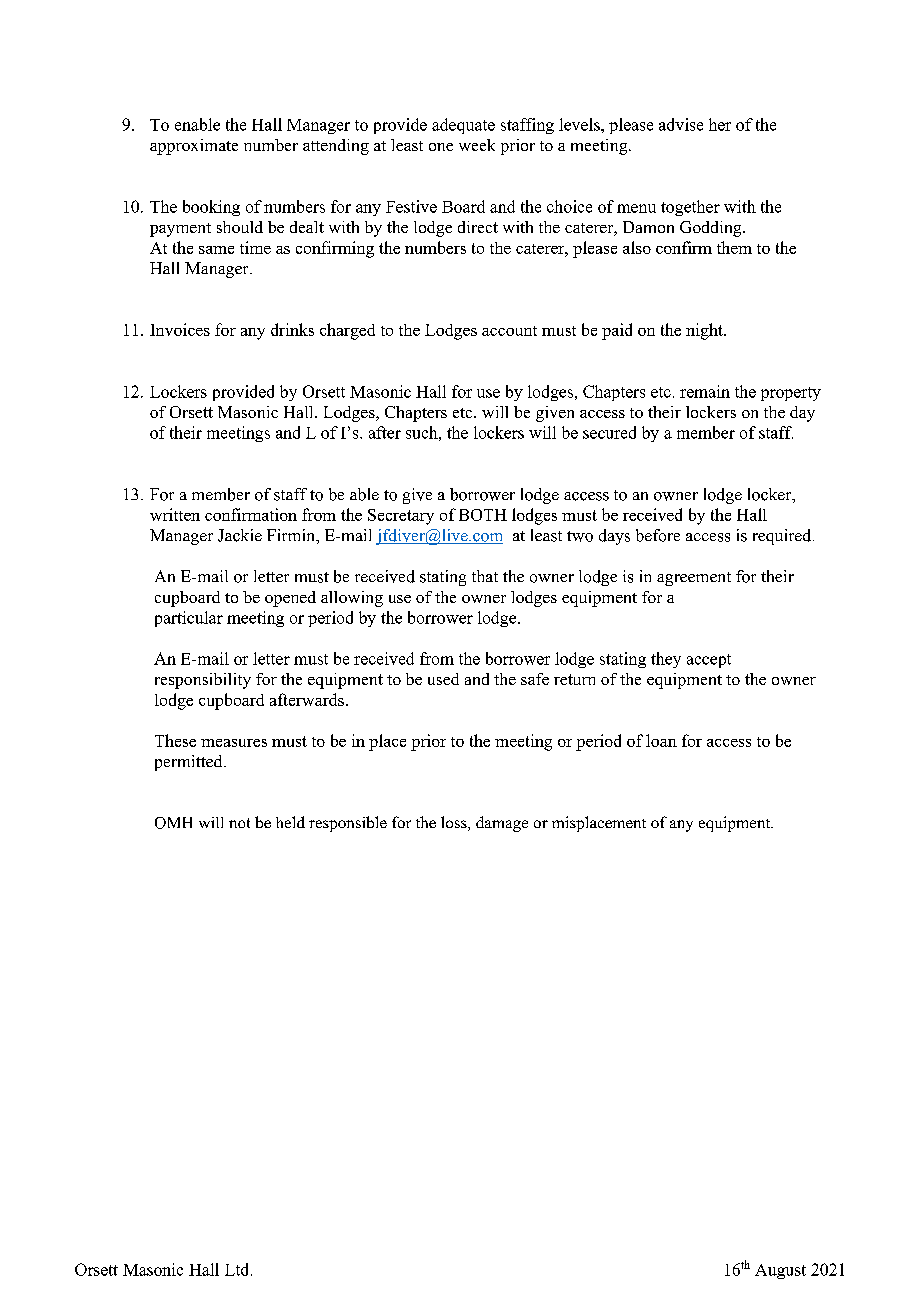 The height and width of the screenshot is (1308, 924). I want to click on responsibility, so click(203, 681).
